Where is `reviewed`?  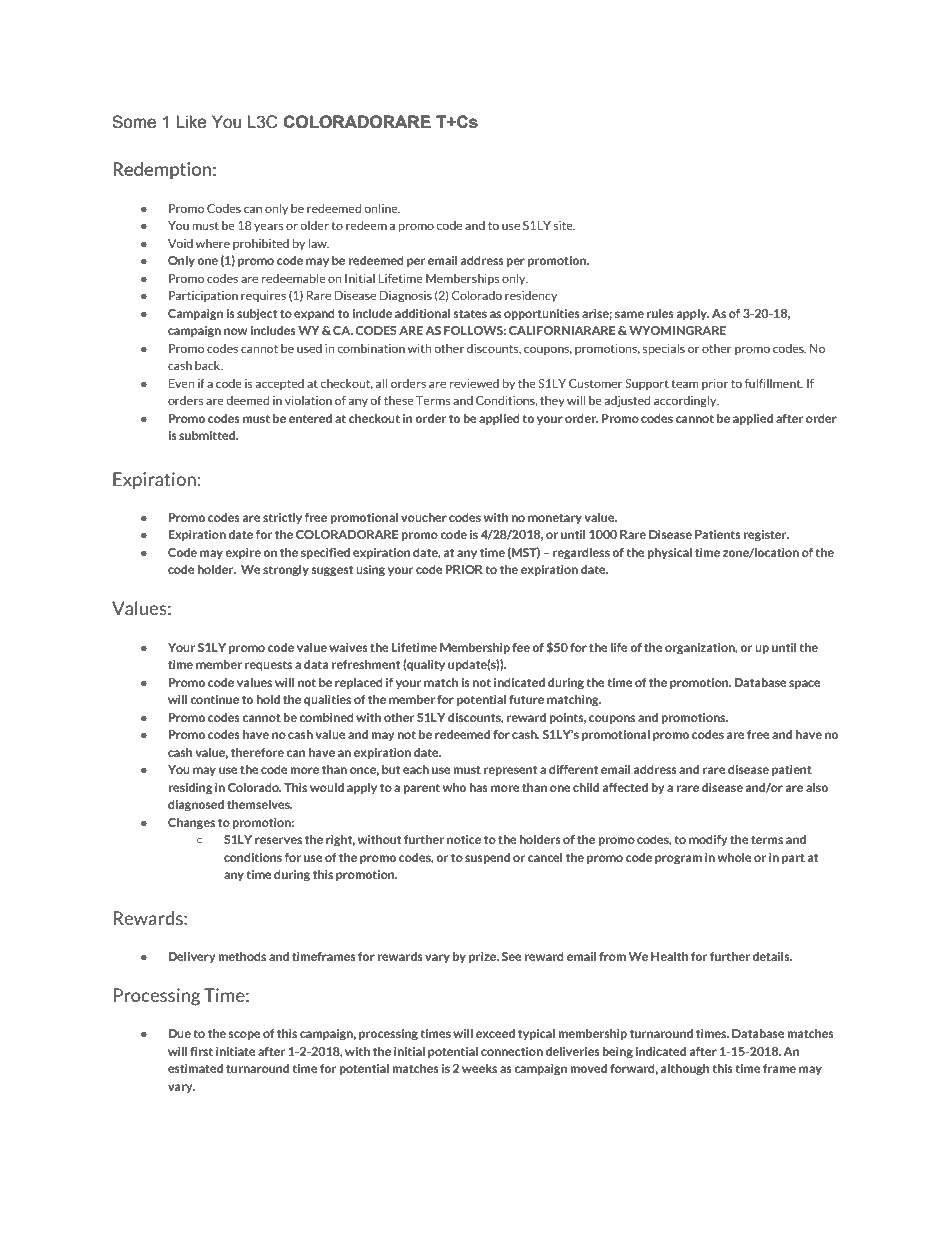
reviewed is located at coordinates (474, 383).
